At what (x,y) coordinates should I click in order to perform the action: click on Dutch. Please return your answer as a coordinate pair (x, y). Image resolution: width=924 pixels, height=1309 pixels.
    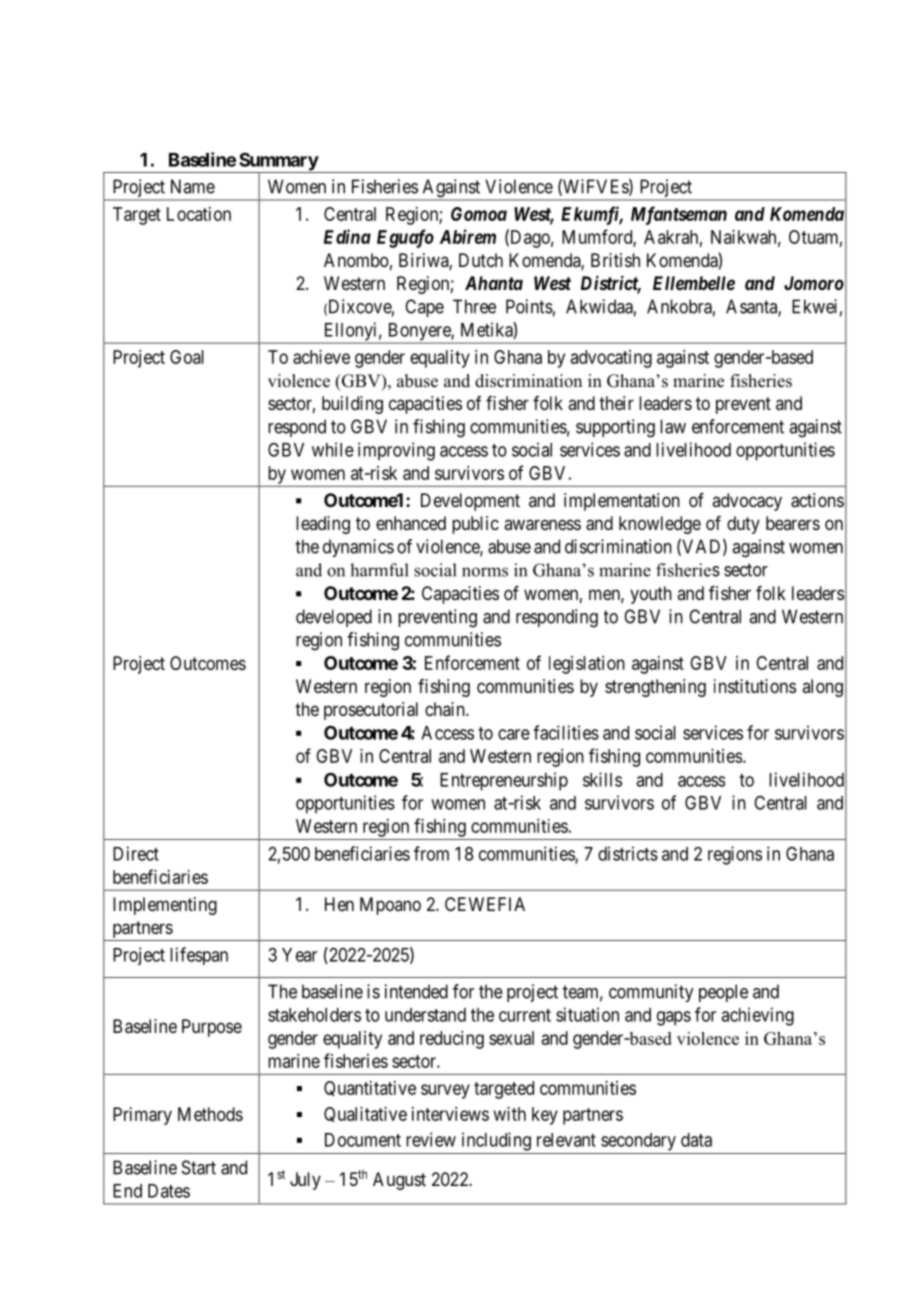
    Looking at the image, I should click on (481, 260).
